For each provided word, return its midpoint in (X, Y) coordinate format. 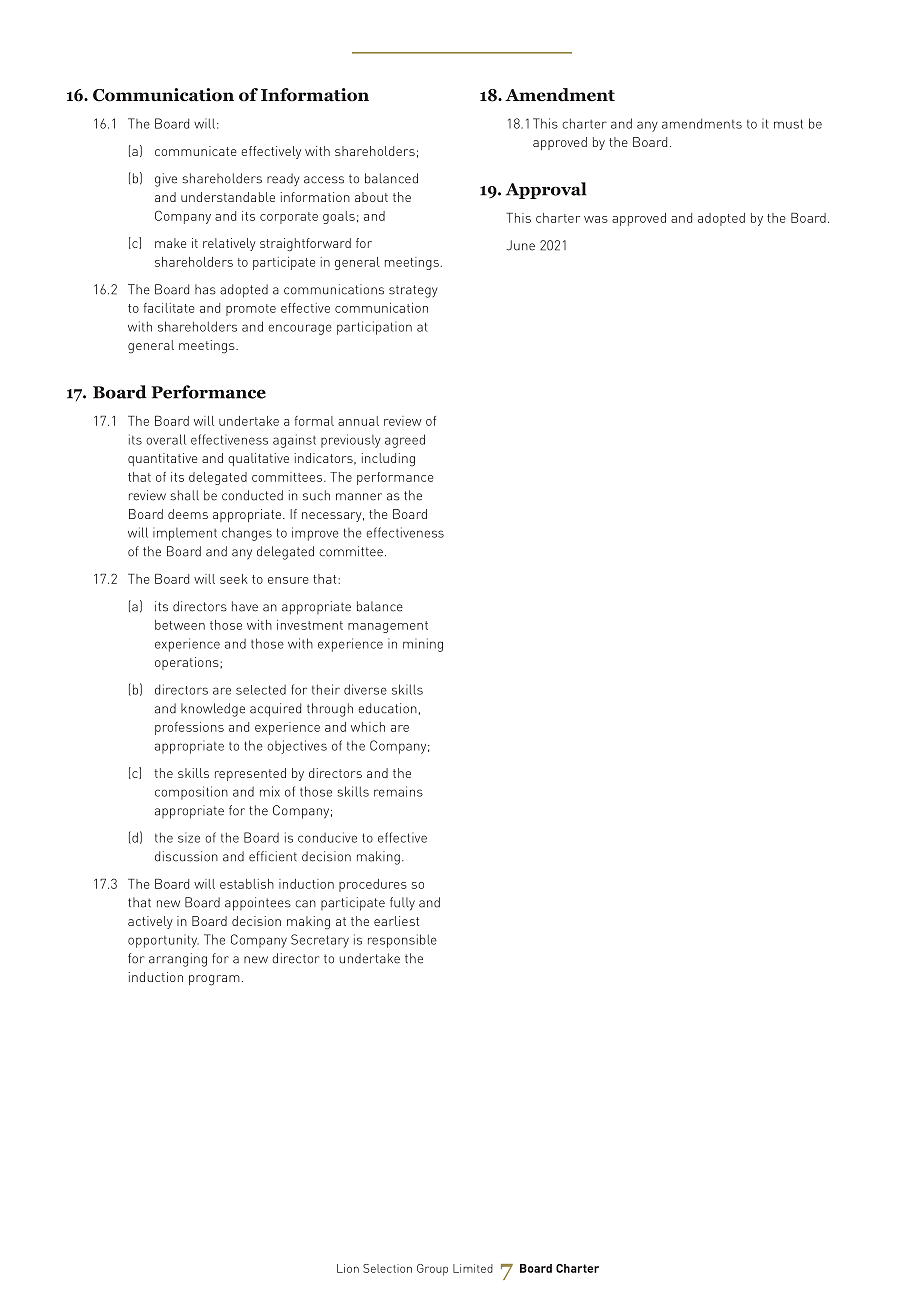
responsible (402, 941)
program (214, 980)
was (596, 219)
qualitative (258, 459)
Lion (348, 1268)
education (387, 708)
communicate (196, 151)
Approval (546, 190)
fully (402, 903)
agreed (405, 441)
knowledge (213, 710)
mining (423, 645)
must (788, 124)
